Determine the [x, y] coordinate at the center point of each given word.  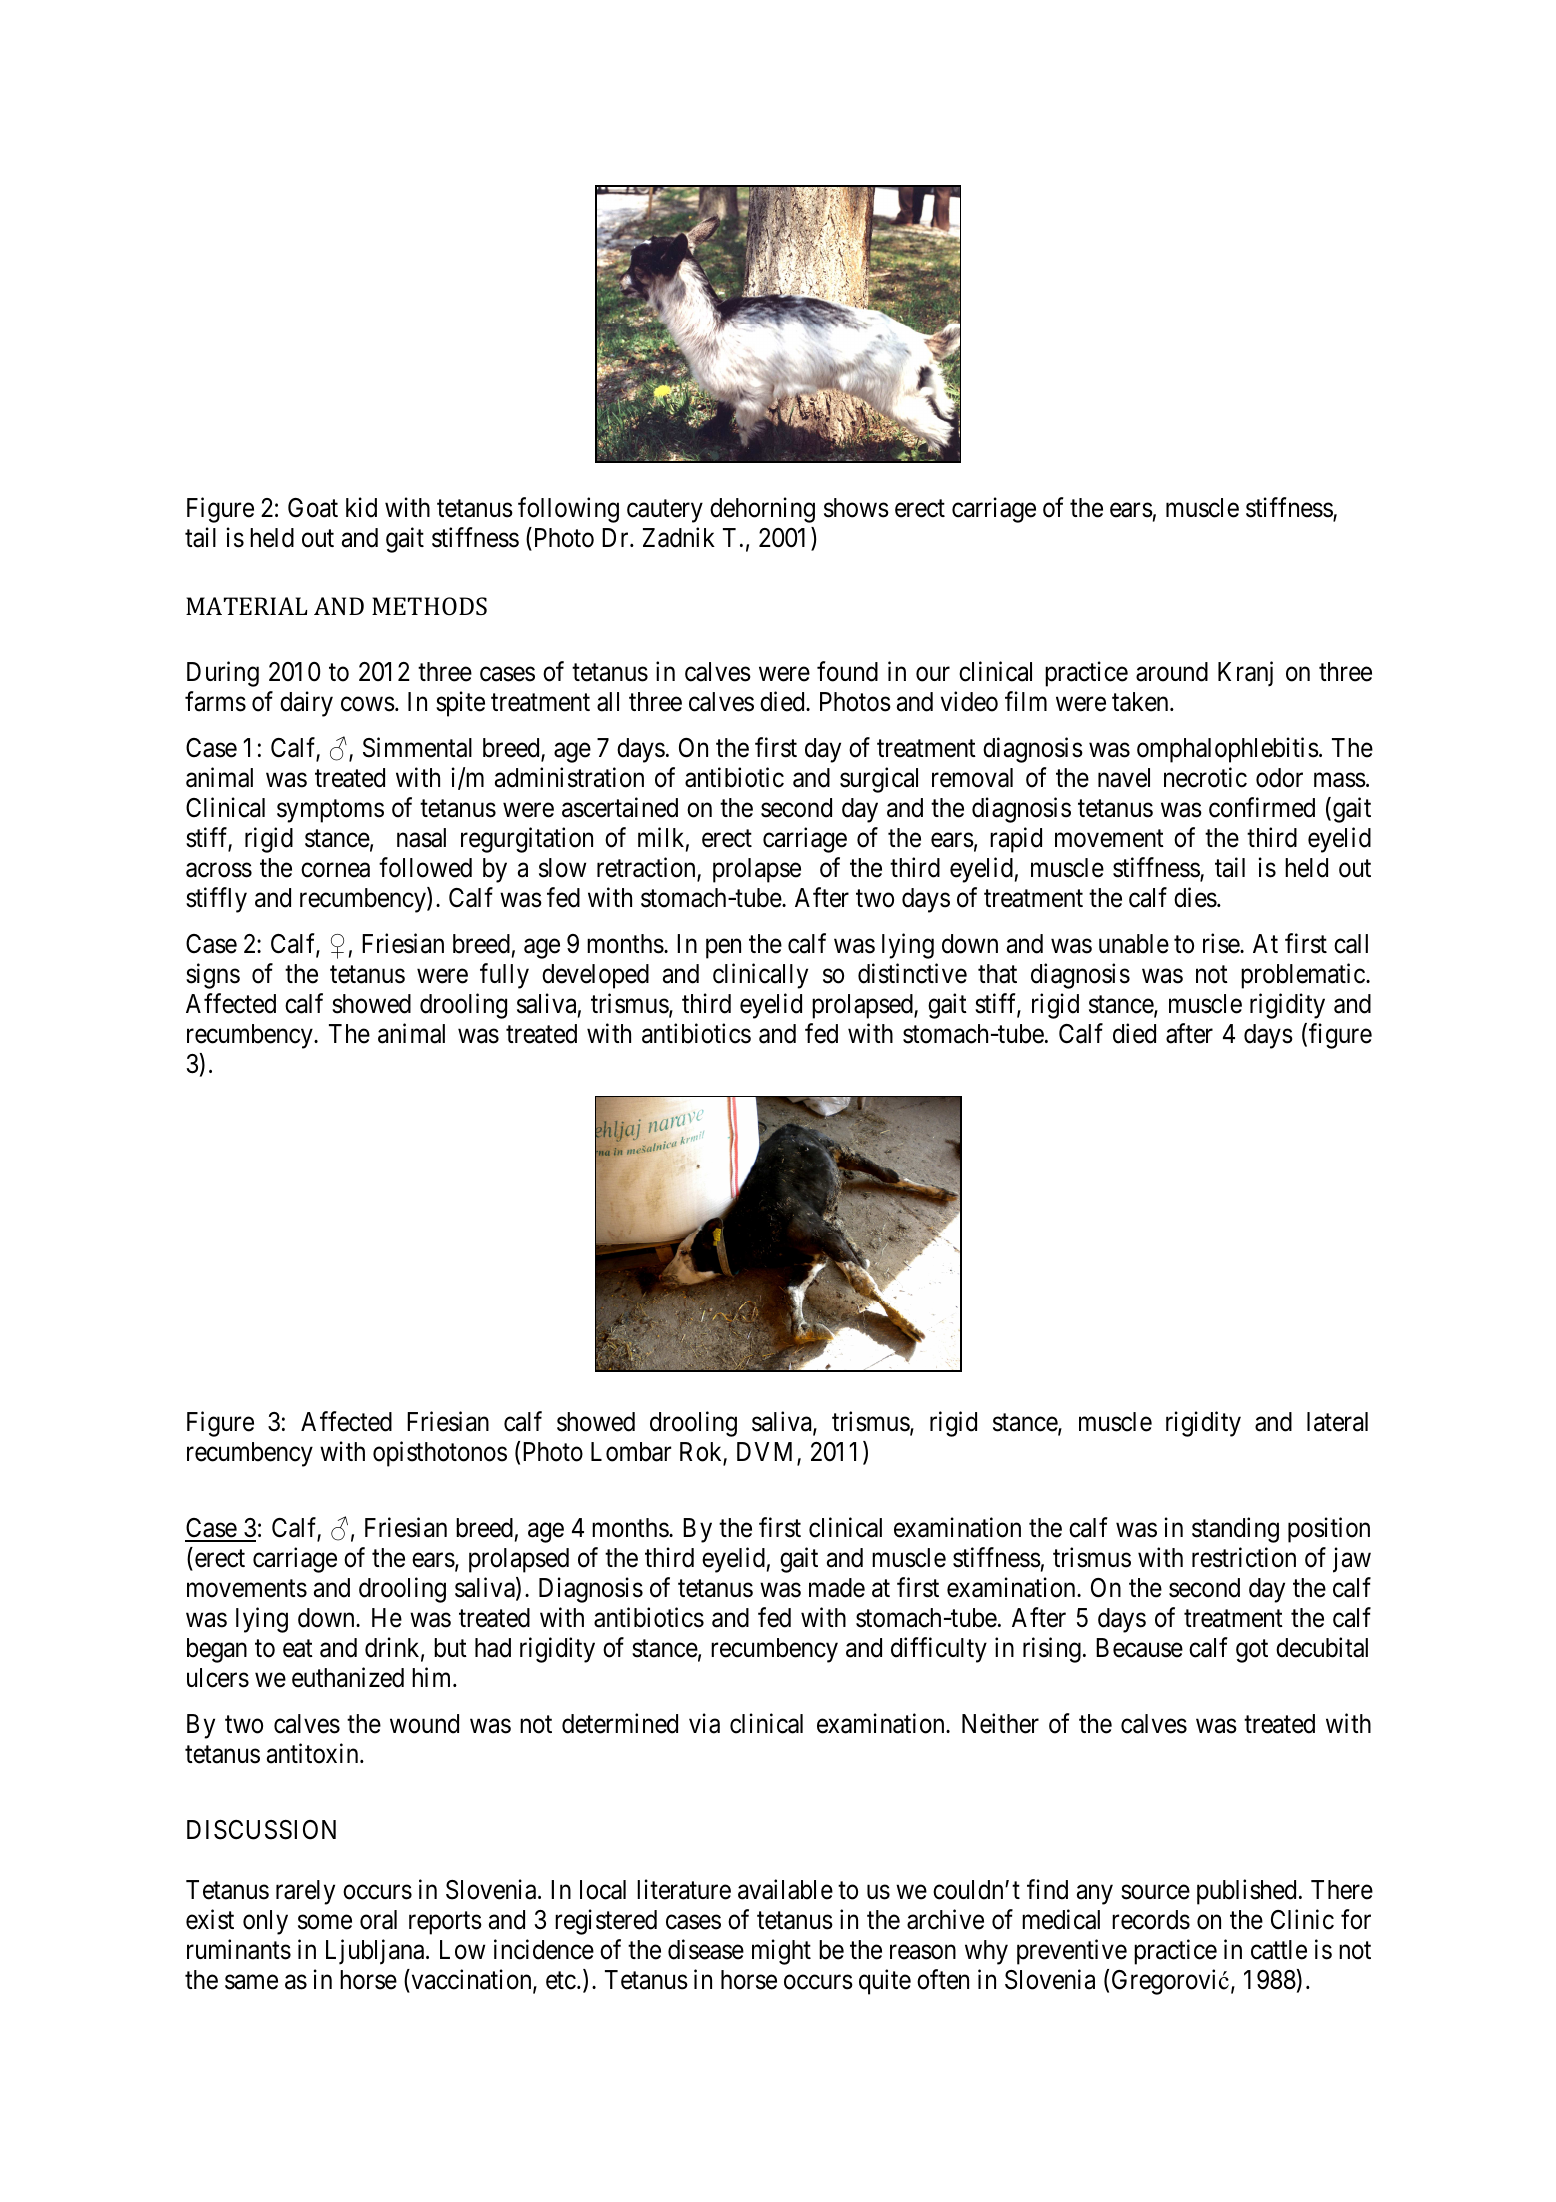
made [837, 1588]
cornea [335, 870]
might [781, 1952]
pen [723, 949]
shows [856, 508]
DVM [767, 1453]
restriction [1244, 1557]
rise [1222, 943]
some [325, 1922]
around [1172, 672]
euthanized [348, 1677]
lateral [1337, 1422]
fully [504, 976]
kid [361, 508]
